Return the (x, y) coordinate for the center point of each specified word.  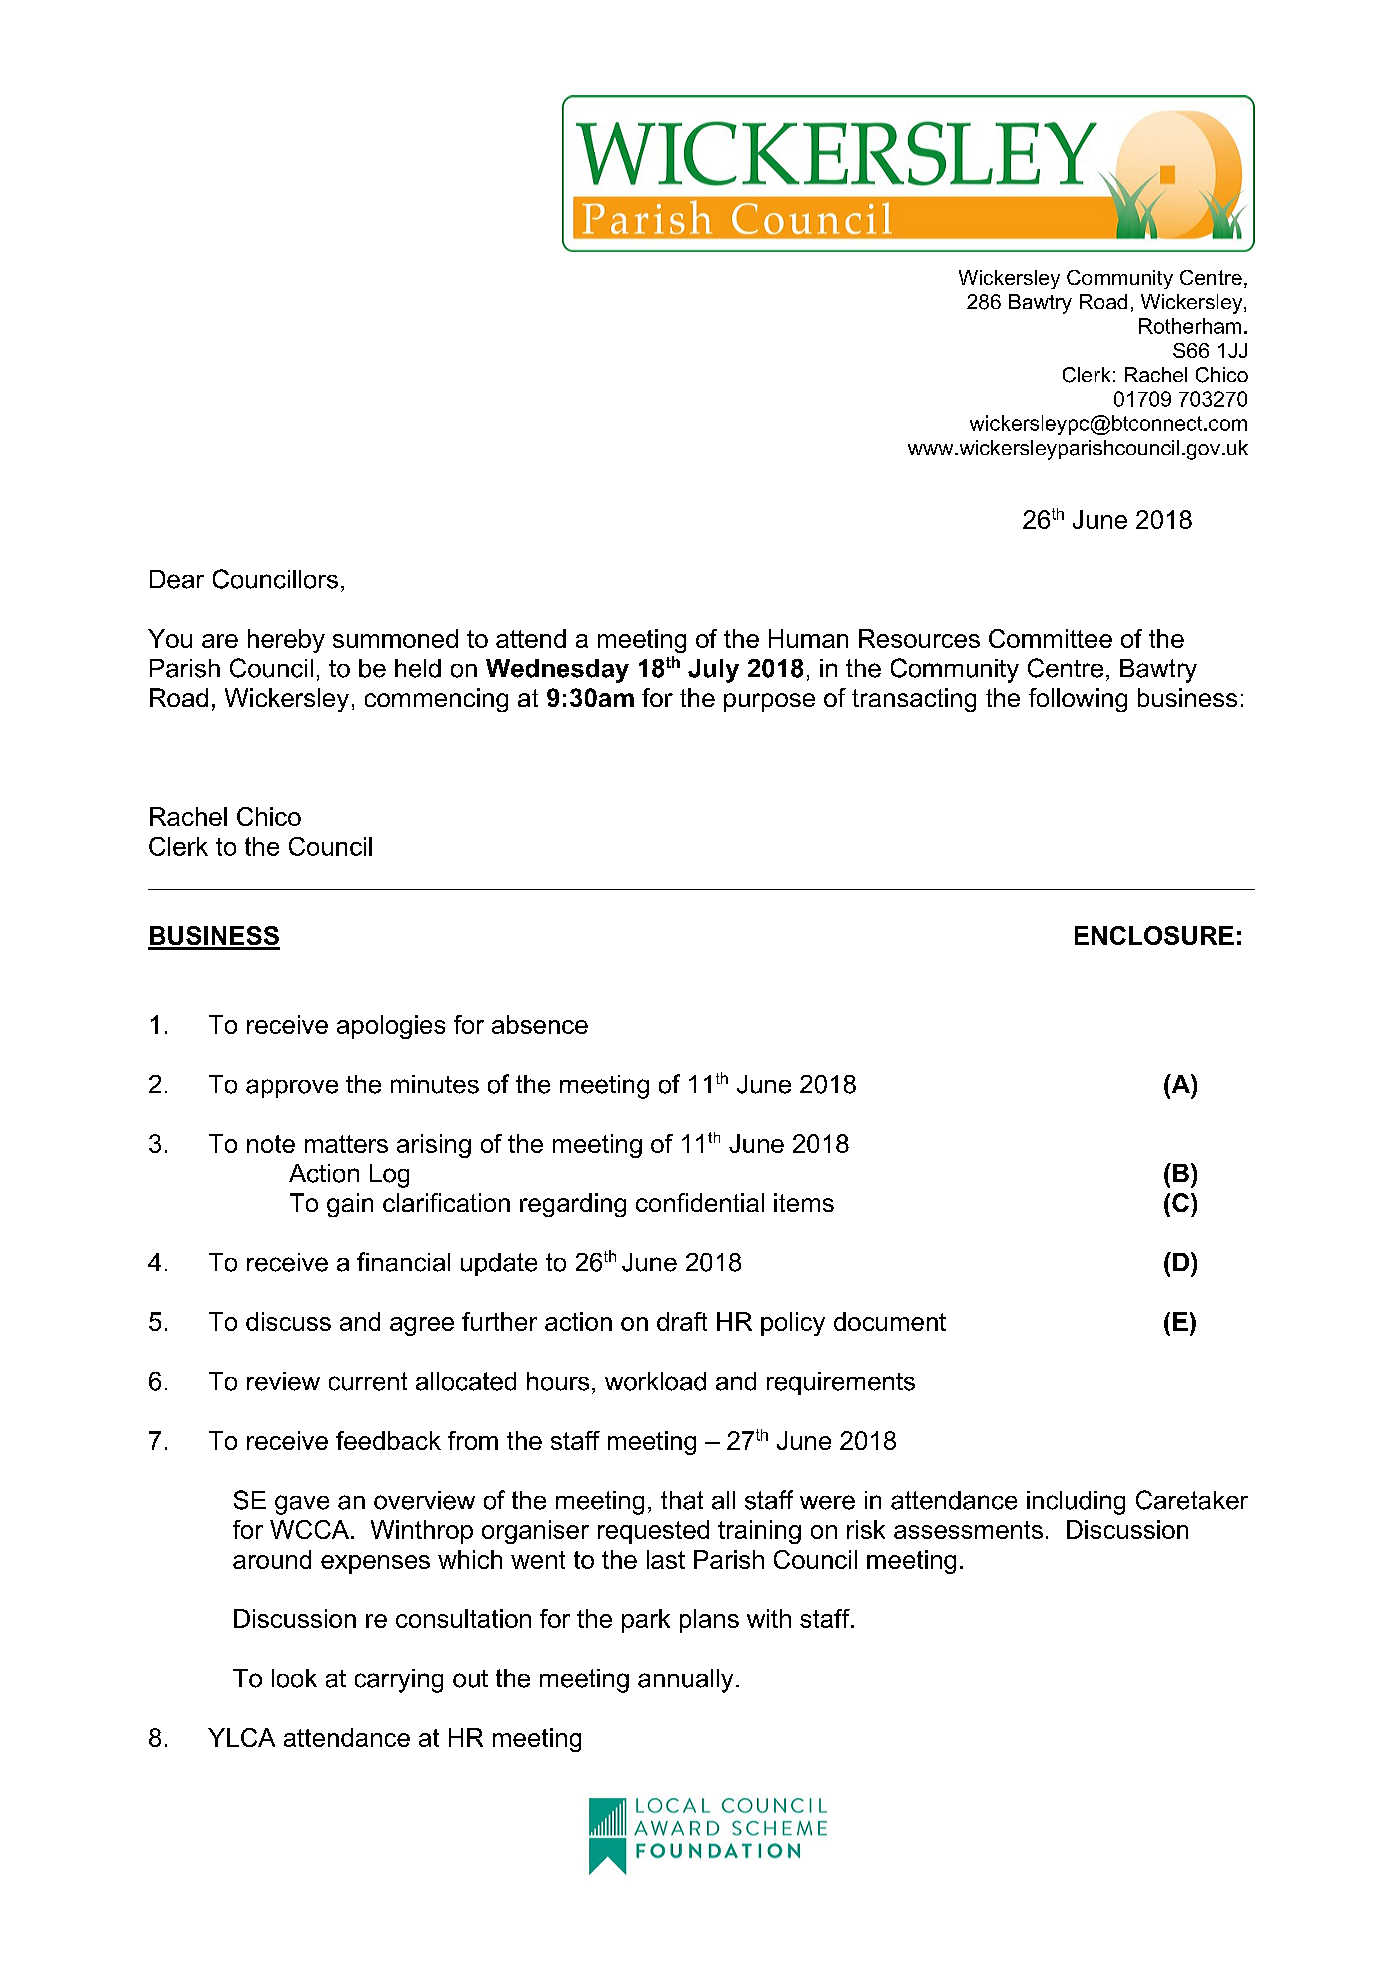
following (1078, 700)
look (294, 1678)
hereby (286, 641)
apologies (391, 1027)
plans (709, 1621)
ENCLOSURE (1154, 935)
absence (540, 1024)
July (713, 671)
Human (808, 638)
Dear (177, 579)
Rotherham (1190, 326)
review (283, 1381)
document (890, 1321)
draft (682, 1321)
